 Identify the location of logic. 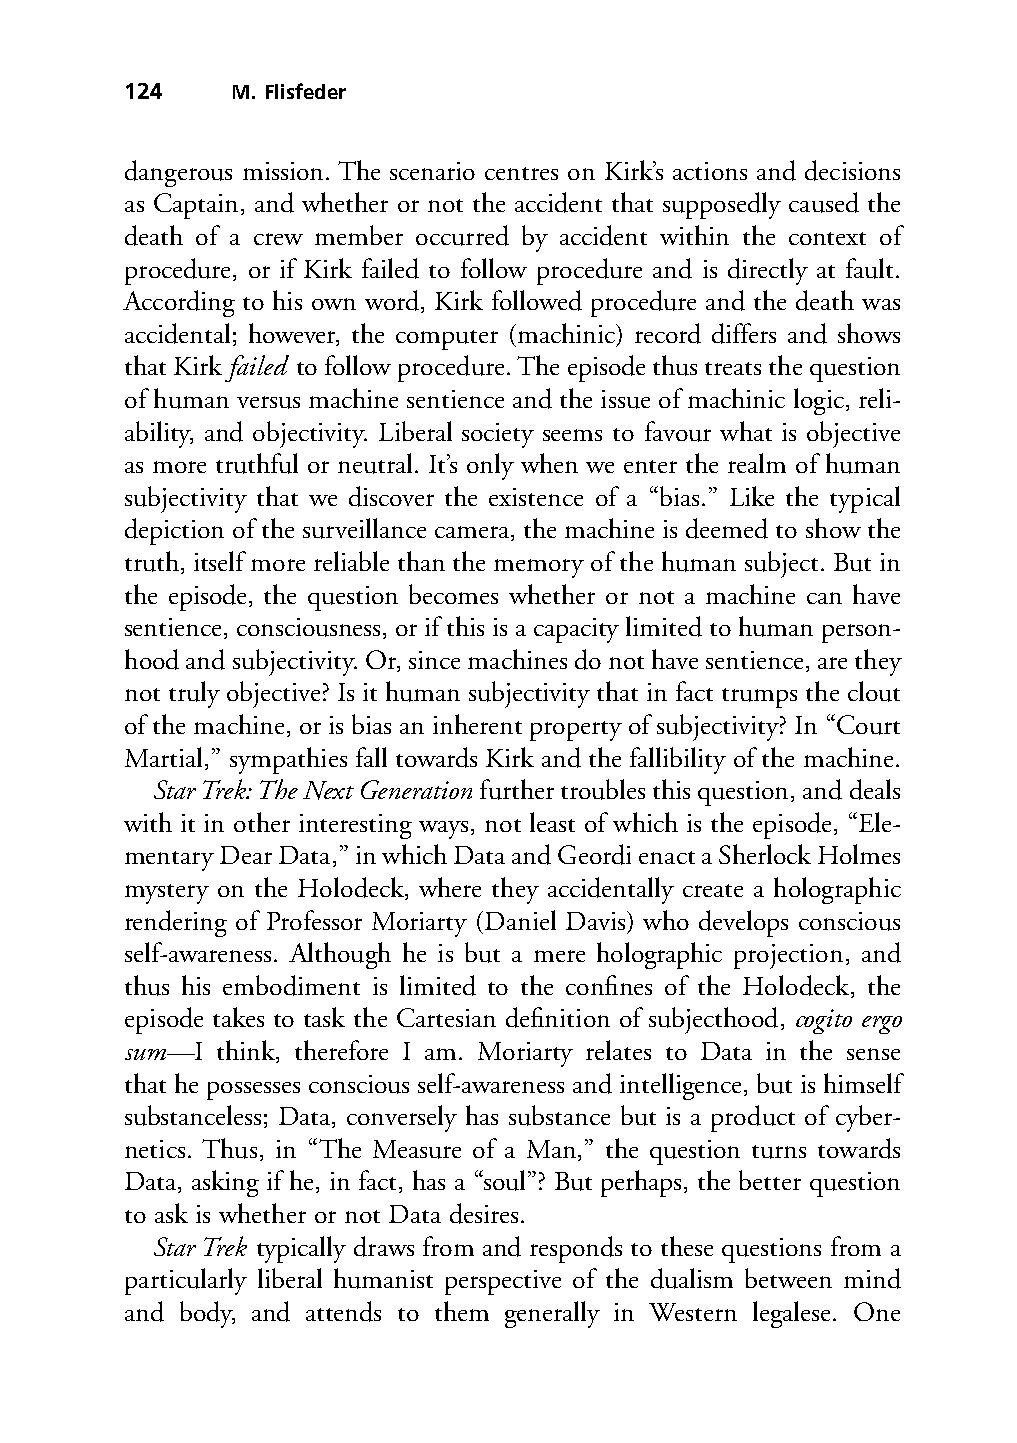
(819, 401).
